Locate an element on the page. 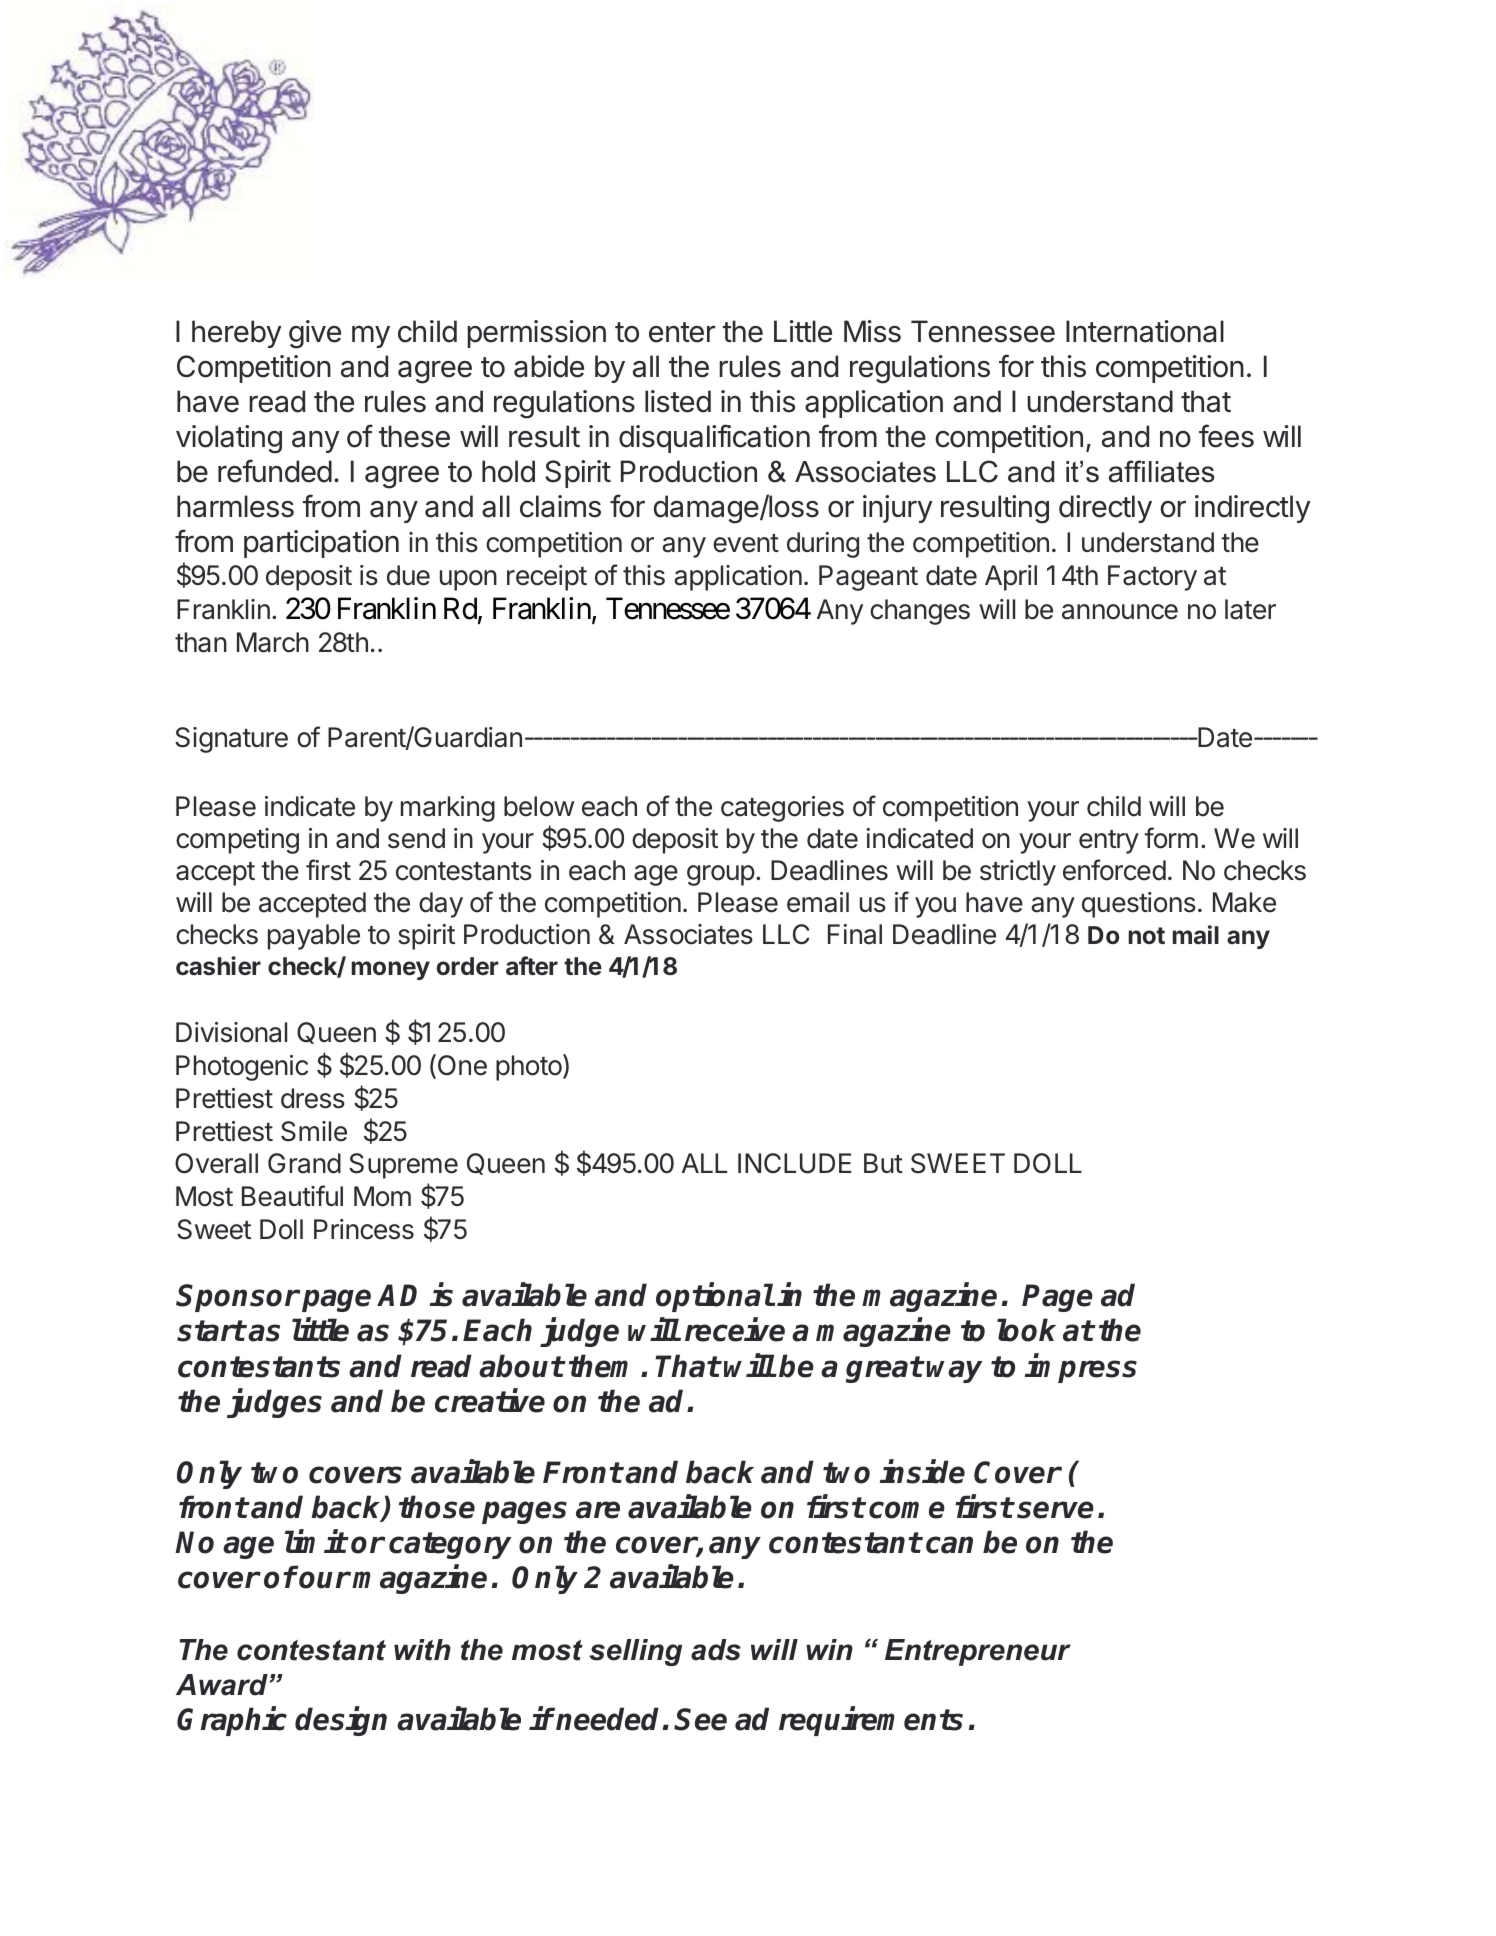 This image has width=1496, height=1936. Grand is located at coordinates (304, 1163).
